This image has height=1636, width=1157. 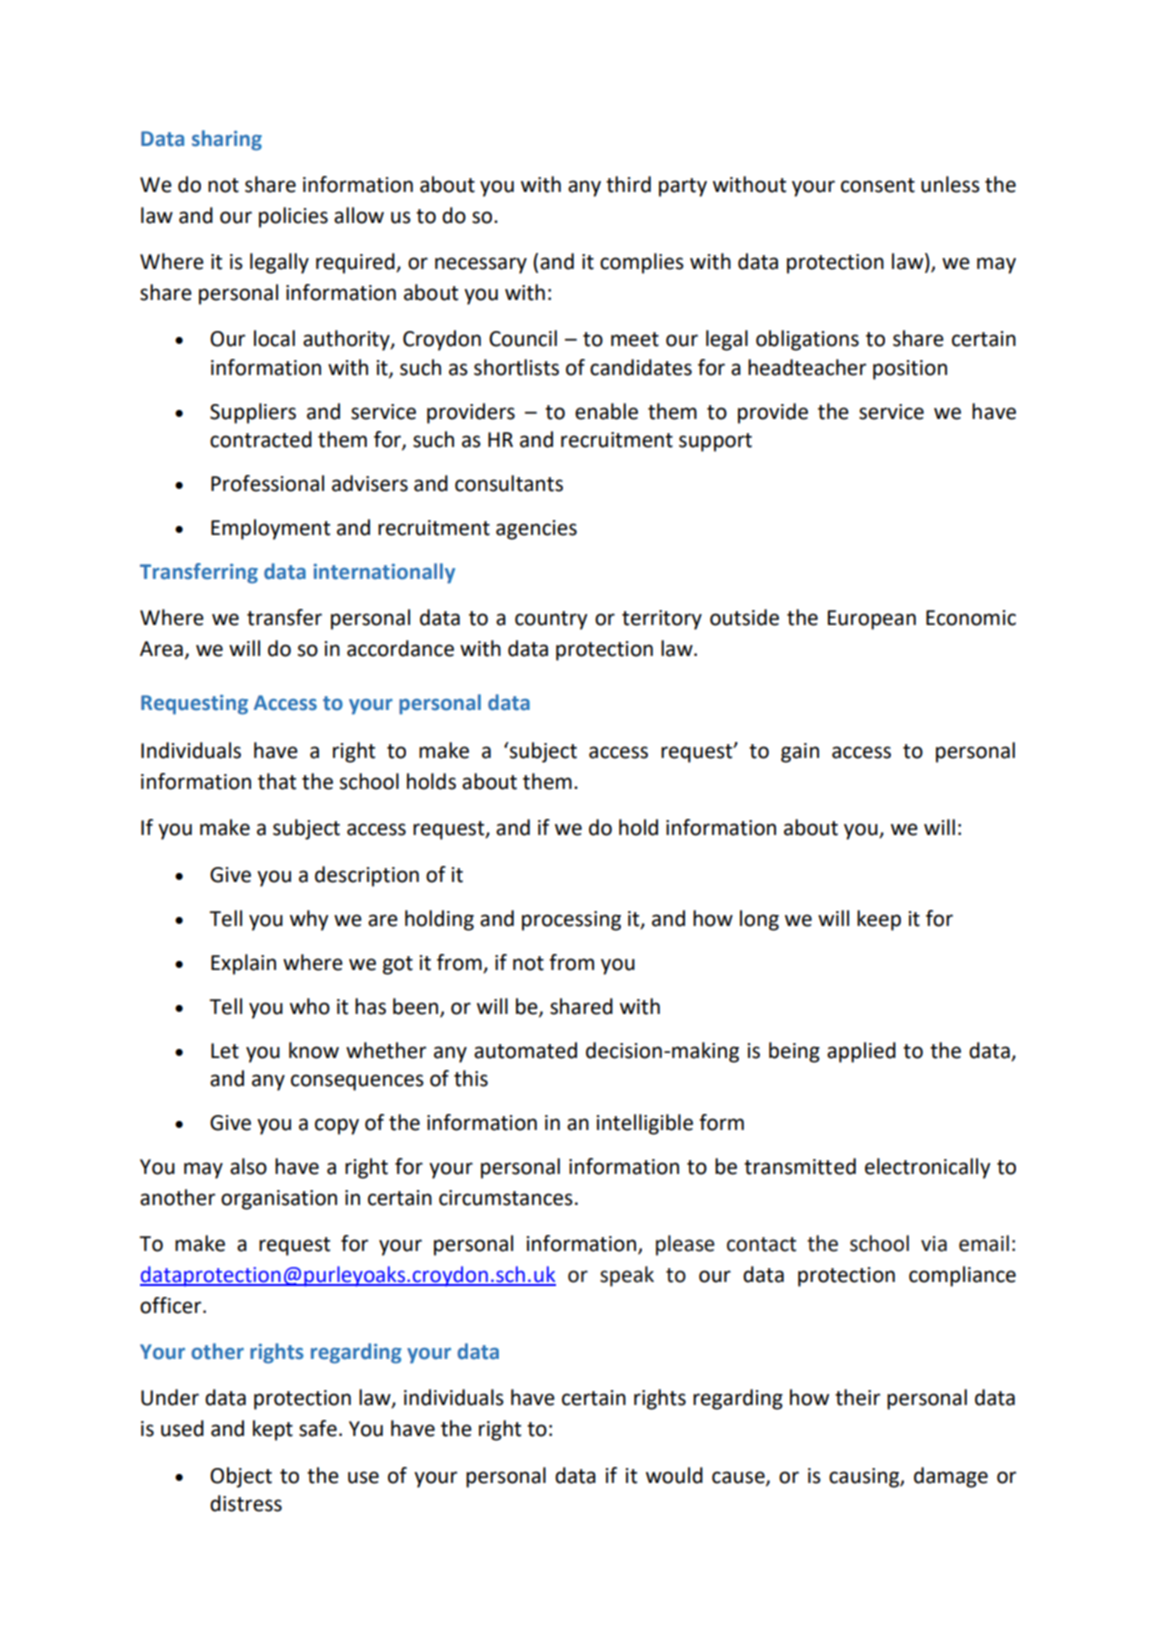 I want to click on Object, so click(x=241, y=1477).
